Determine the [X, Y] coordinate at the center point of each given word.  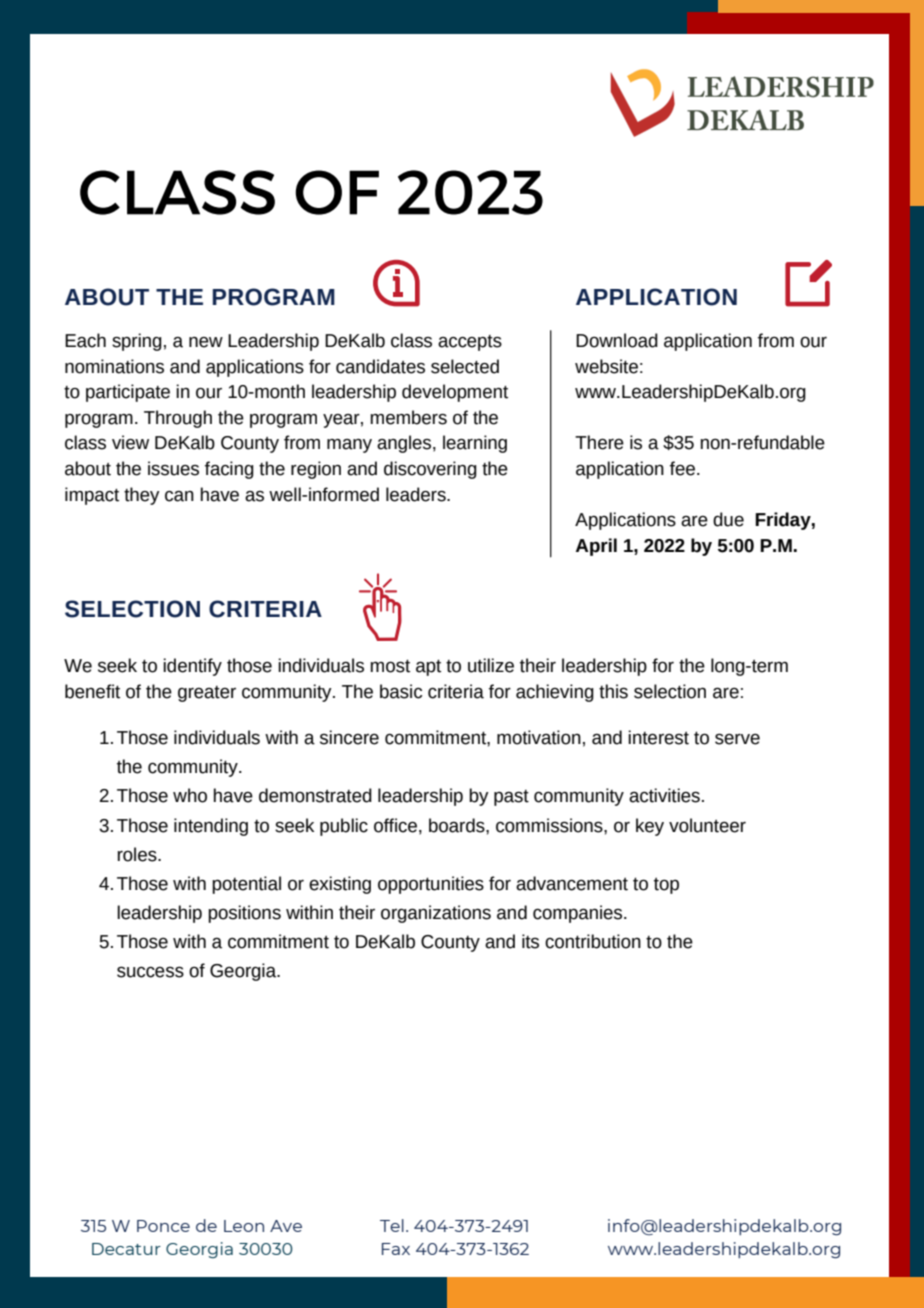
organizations [436, 914]
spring [137, 342]
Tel [392, 1225]
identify [192, 667]
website [606, 366]
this [613, 691]
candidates [380, 366]
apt [428, 667]
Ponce [163, 1226]
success [150, 972]
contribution [593, 941]
